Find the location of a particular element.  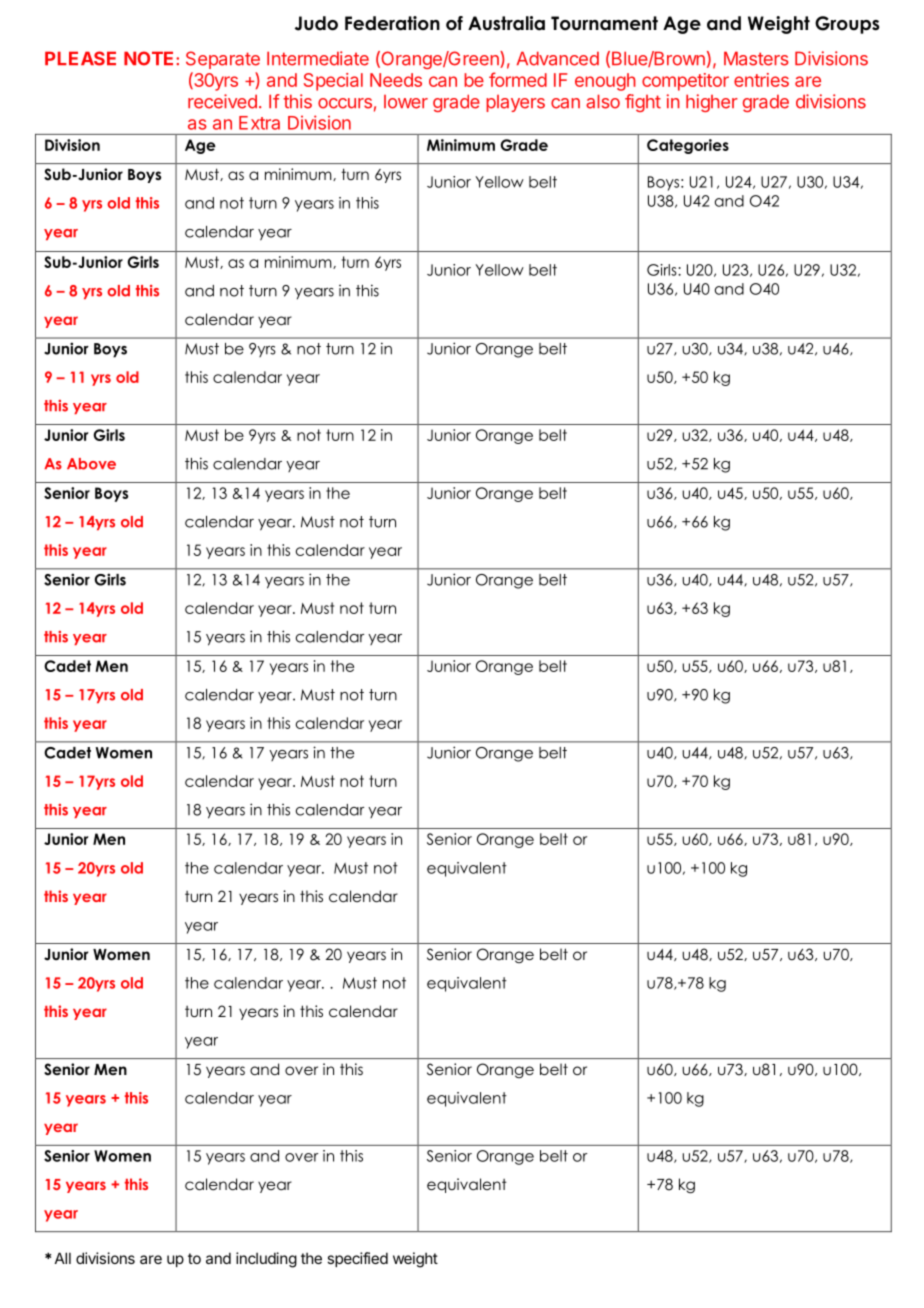

Separate is located at coordinates (223, 60).
